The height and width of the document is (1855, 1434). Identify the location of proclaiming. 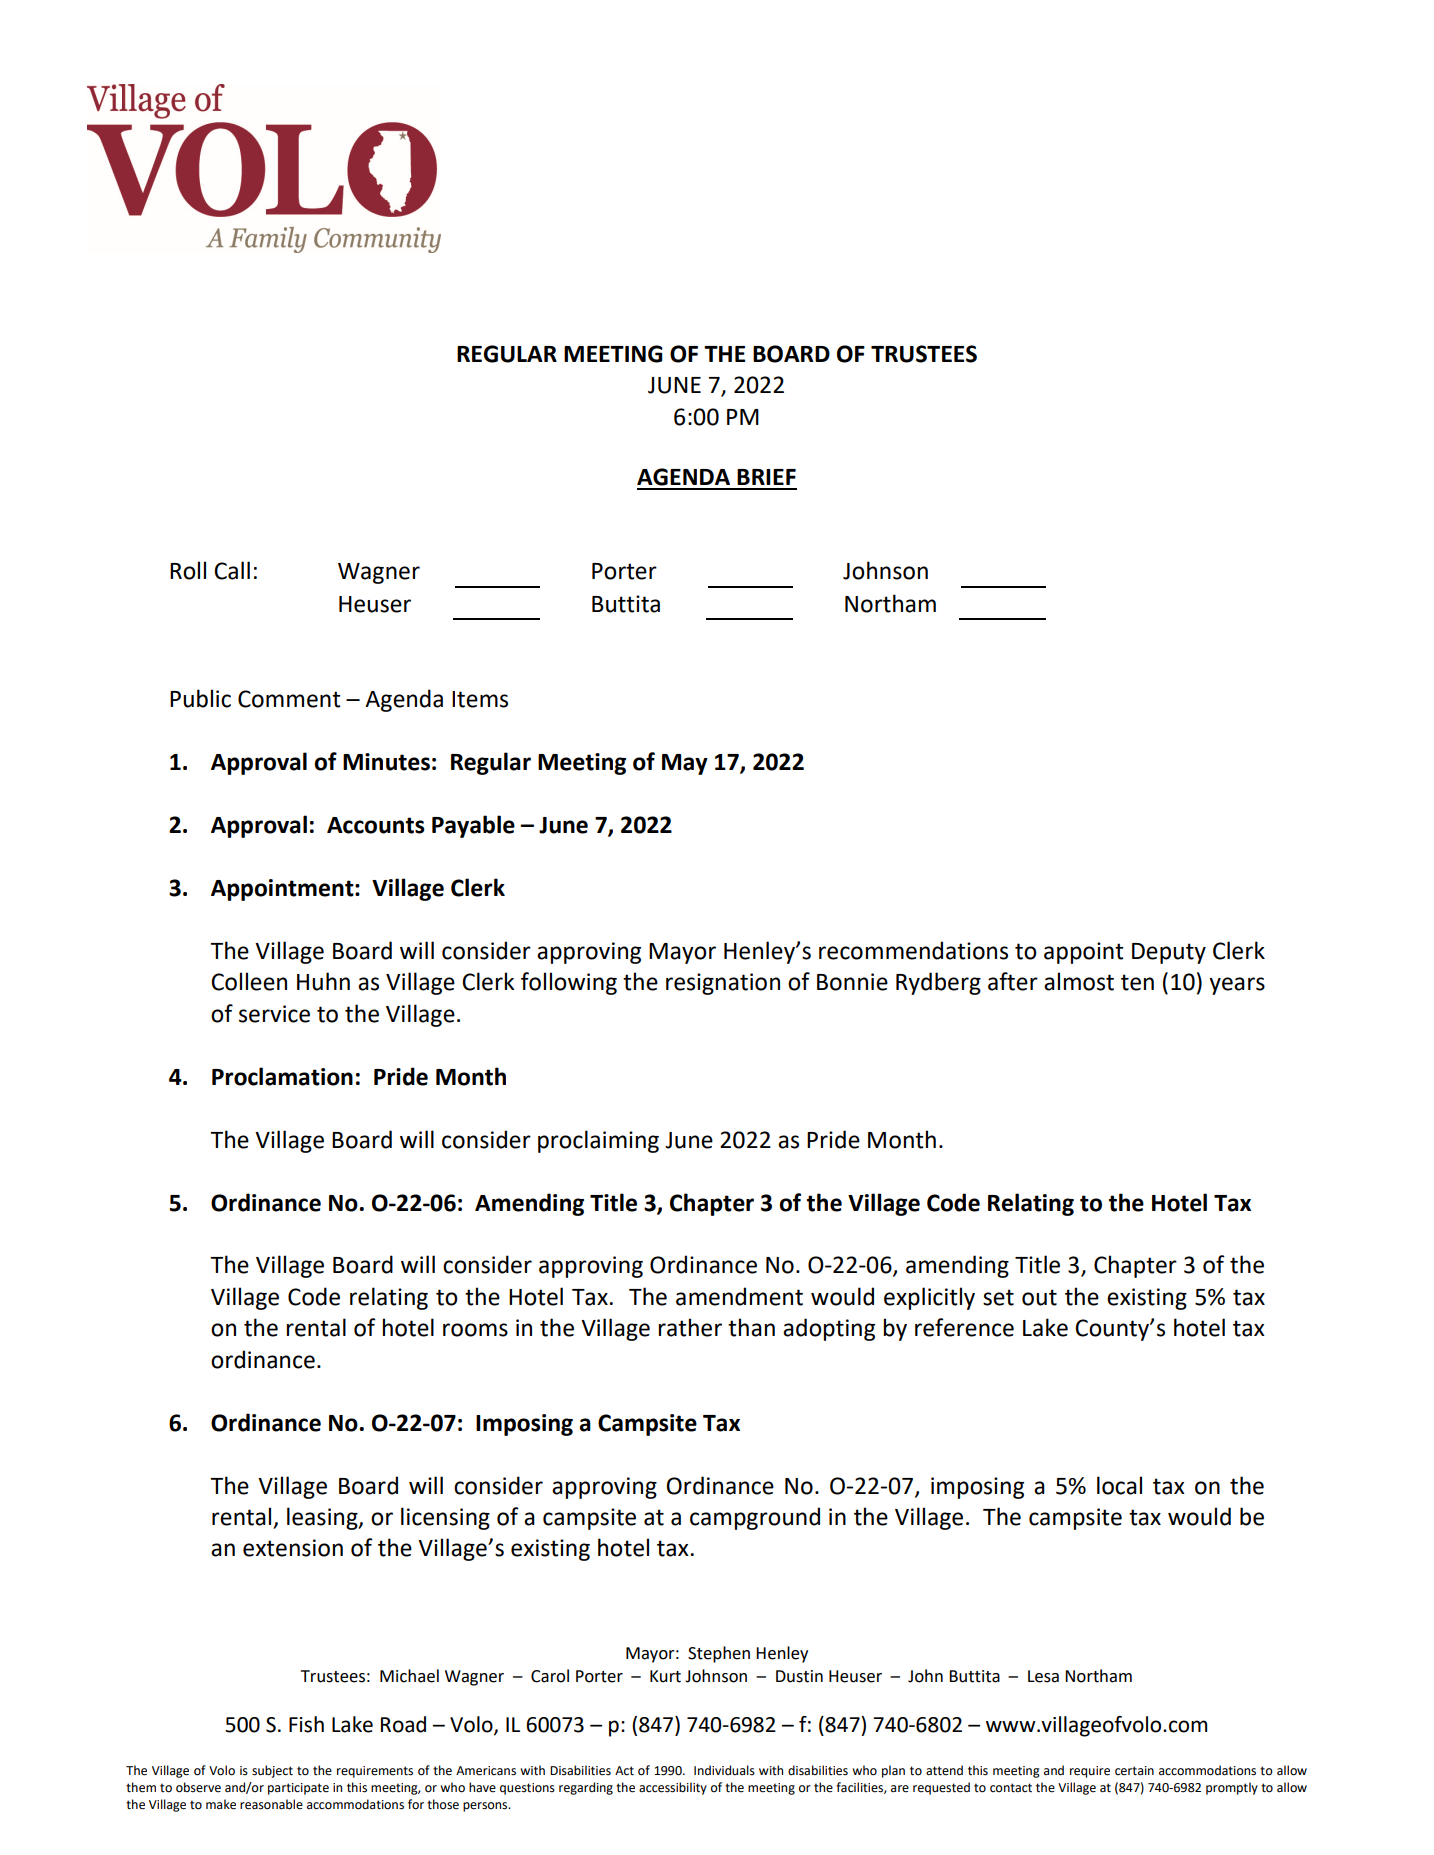
(598, 1141).
